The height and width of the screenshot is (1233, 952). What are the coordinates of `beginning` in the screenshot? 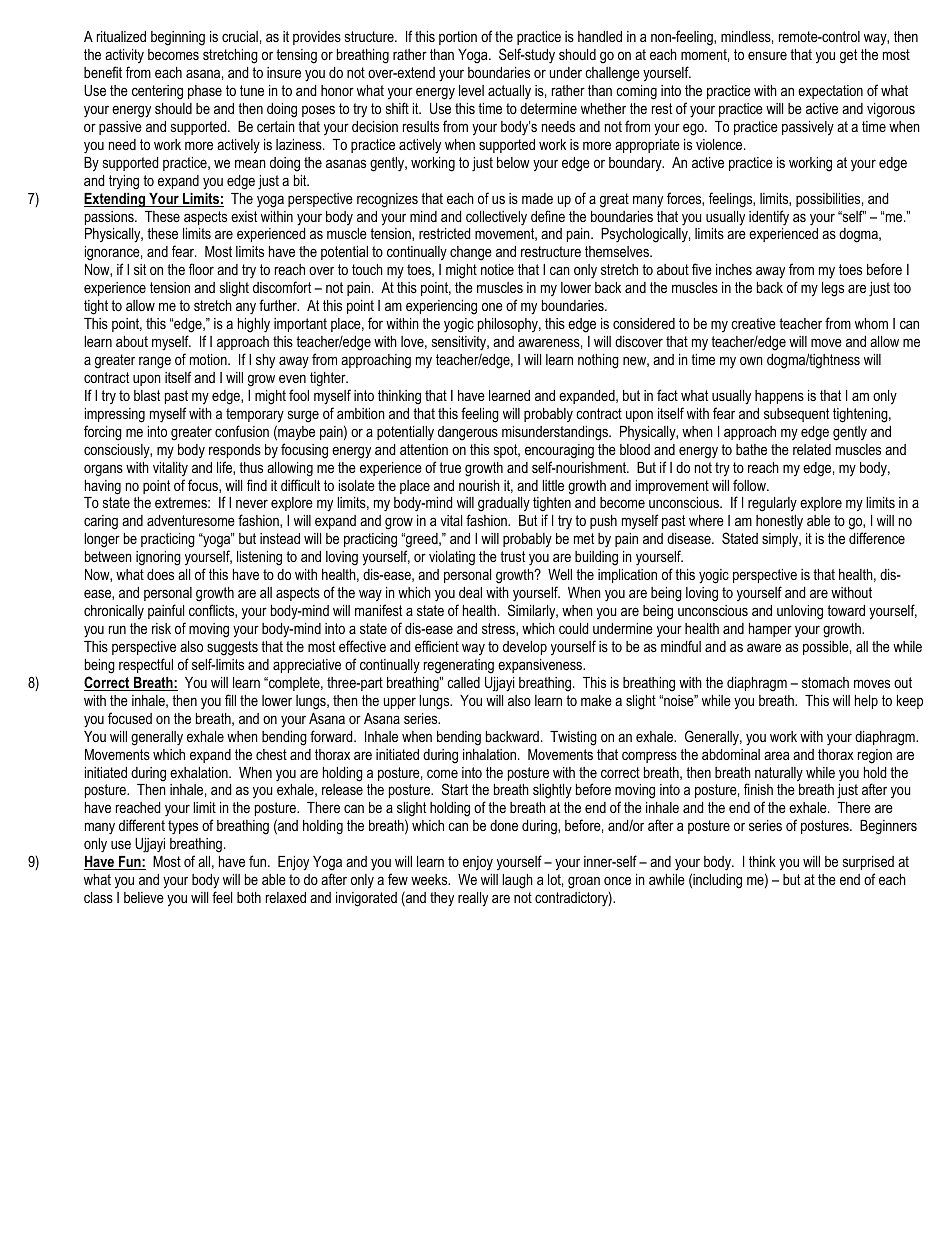 It's located at (178, 38).
